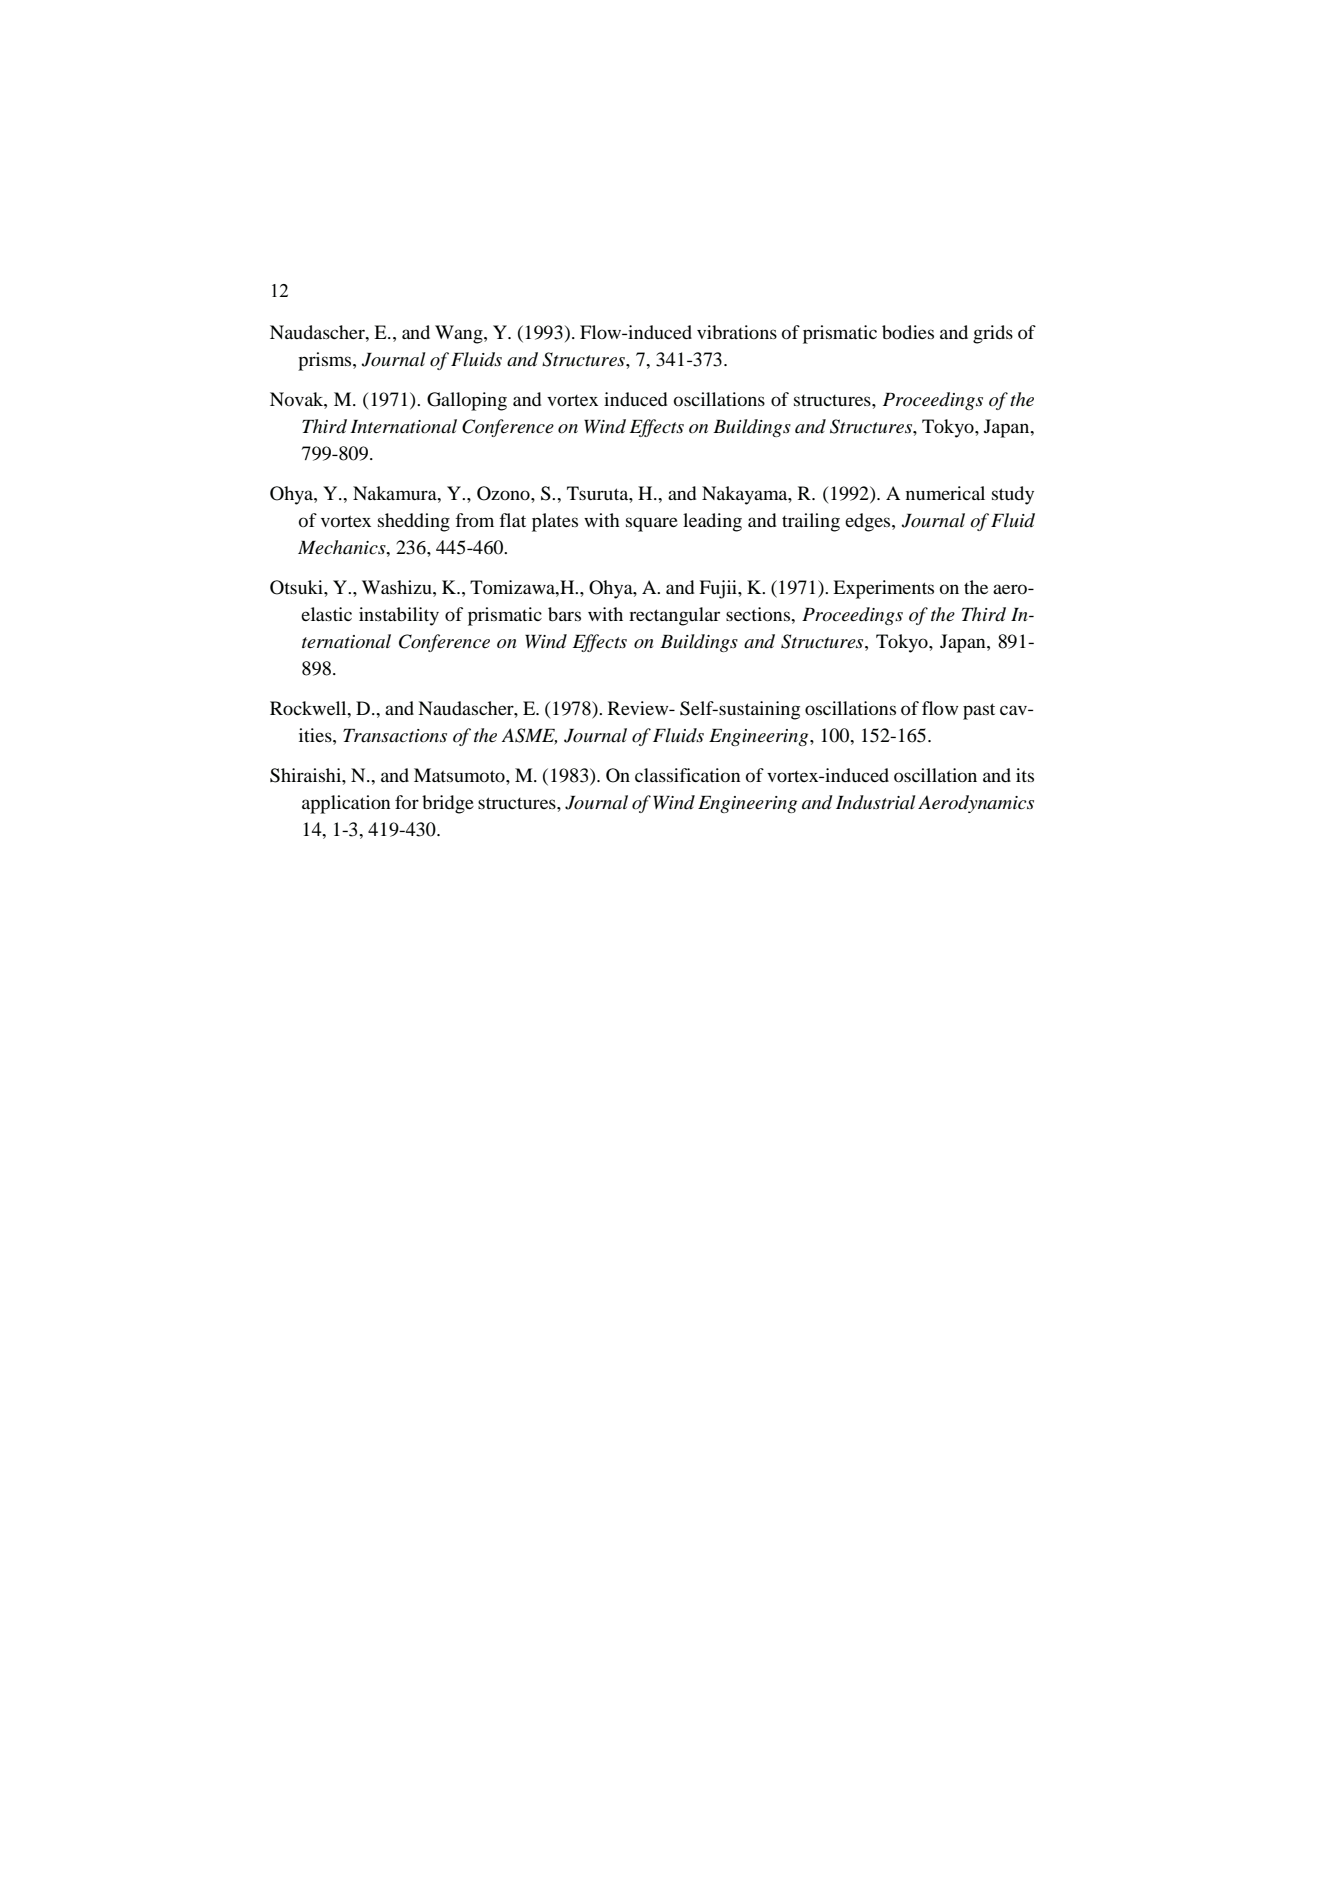 The image size is (1333, 1885). Describe the element at coordinates (883, 589) in the document. I see `Experiments` at that location.
